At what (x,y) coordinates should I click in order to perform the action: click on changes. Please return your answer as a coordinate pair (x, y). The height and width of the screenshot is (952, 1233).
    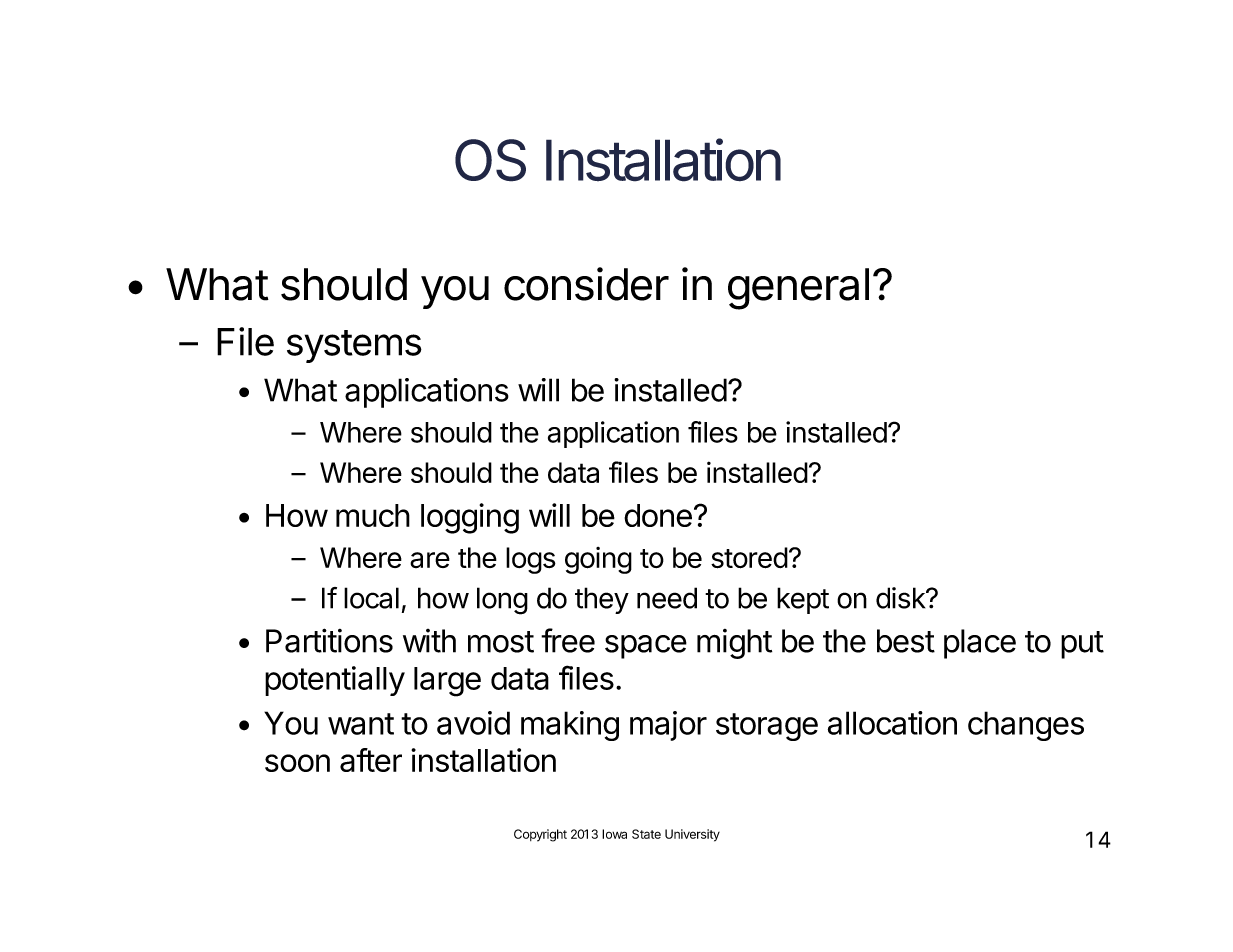
    Looking at the image, I should click on (1026, 726).
